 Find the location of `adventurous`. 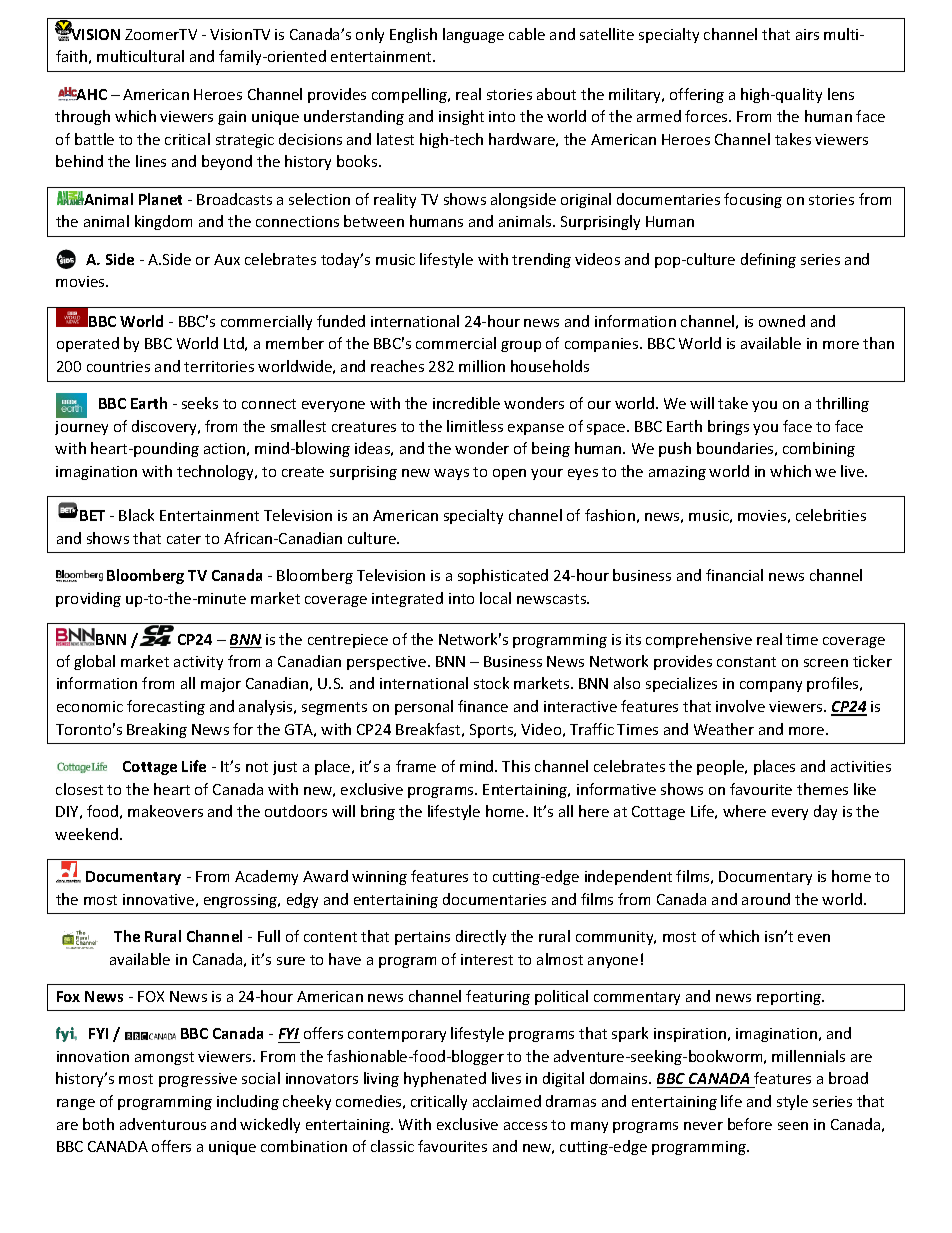

adventurous is located at coordinates (163, 1124).
